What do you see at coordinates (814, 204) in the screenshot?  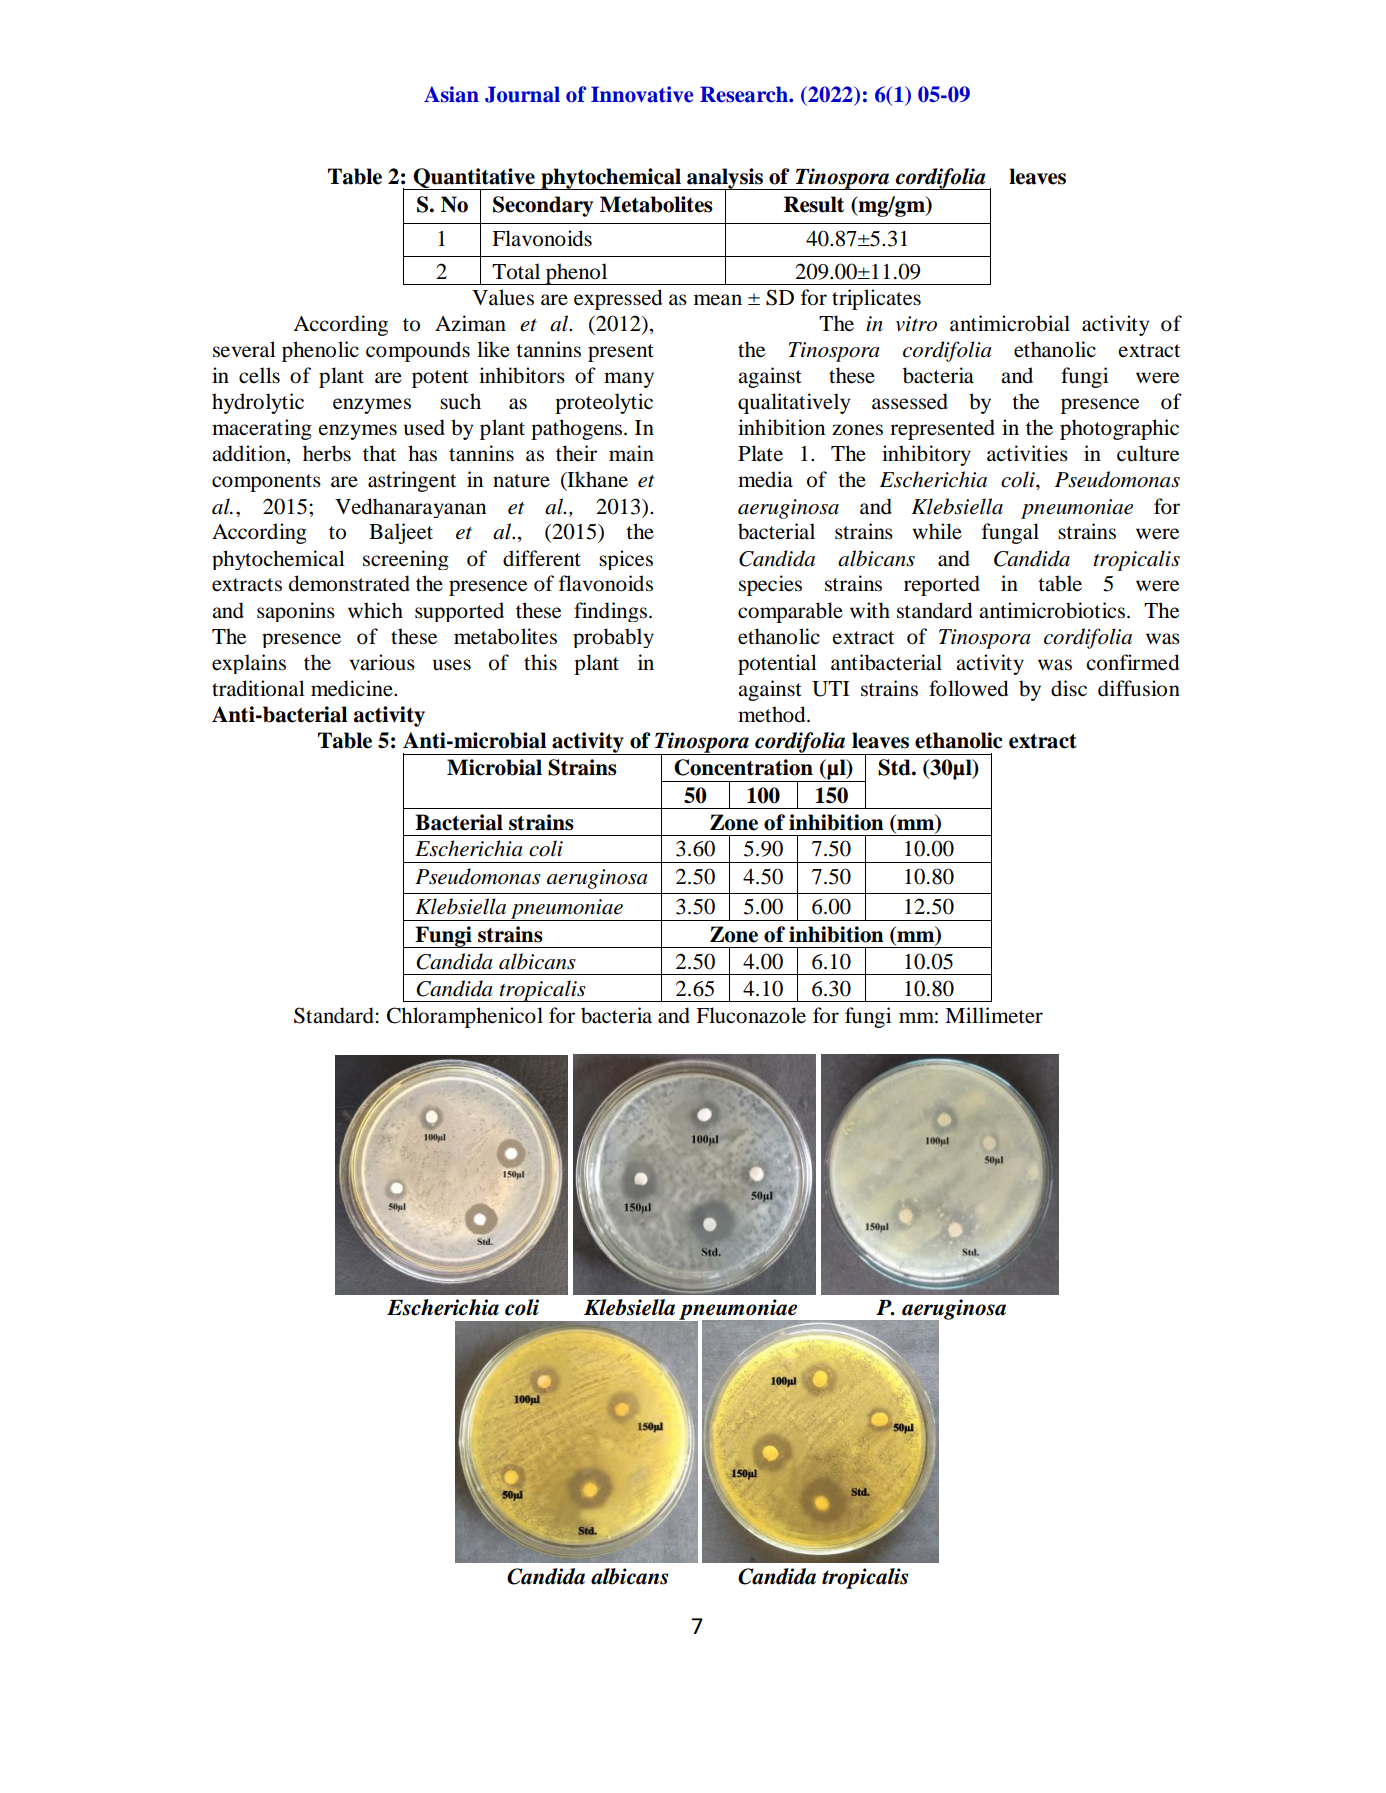 I see `Result` at bounding box center [814, 204].
